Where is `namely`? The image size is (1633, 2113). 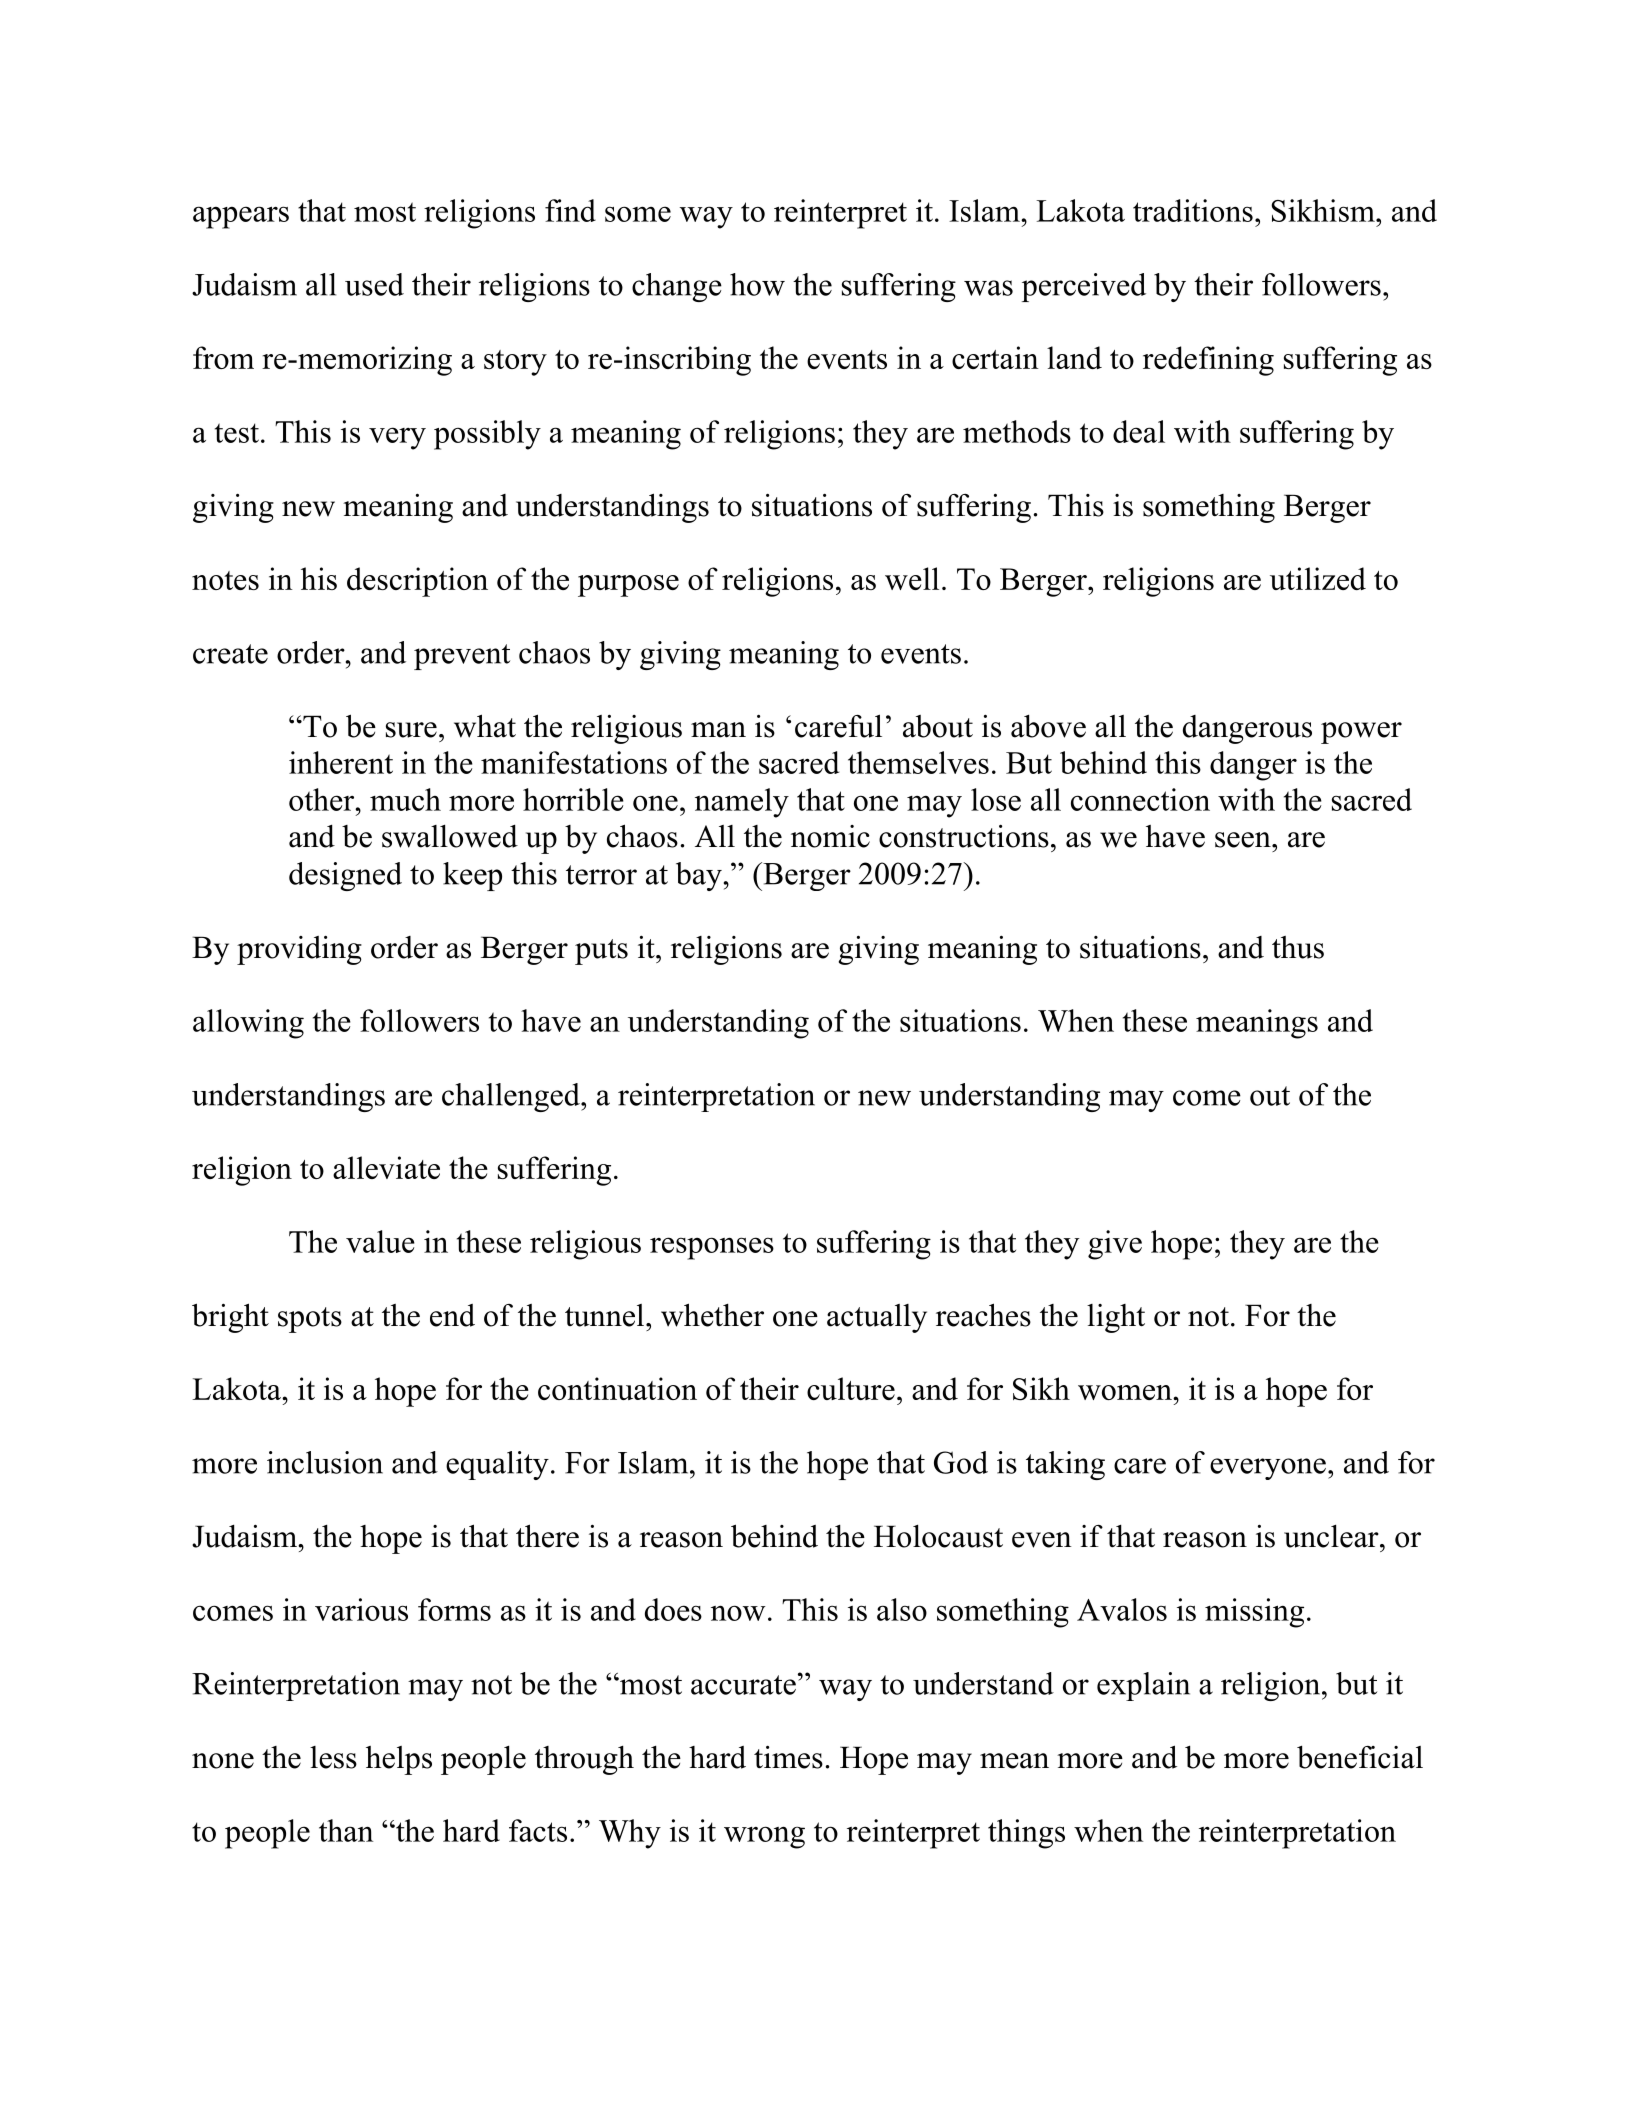 namely is located at coordinates (742, 803).
